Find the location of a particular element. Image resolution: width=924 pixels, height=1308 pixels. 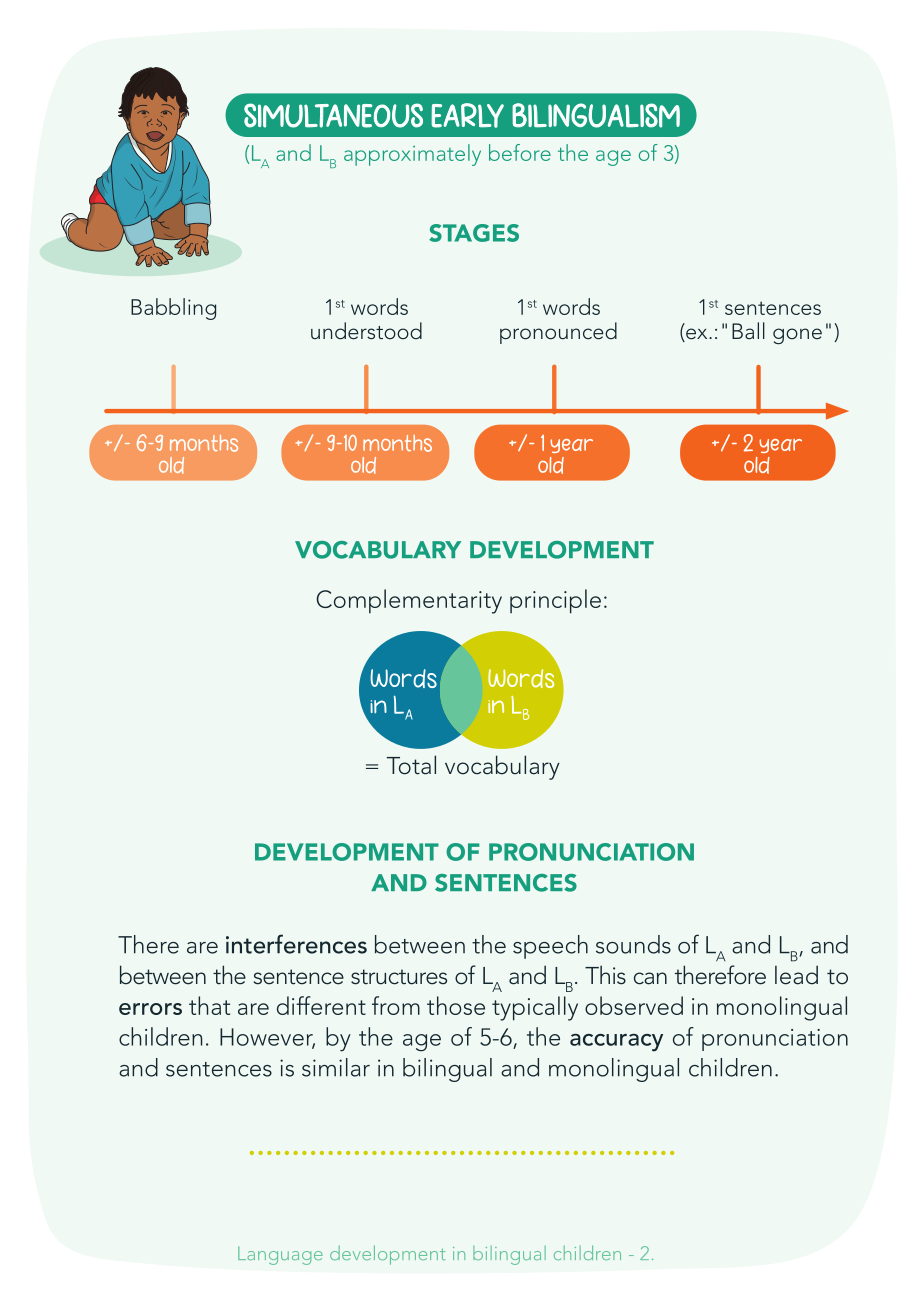

principle is located at coordinates (555, 601).
